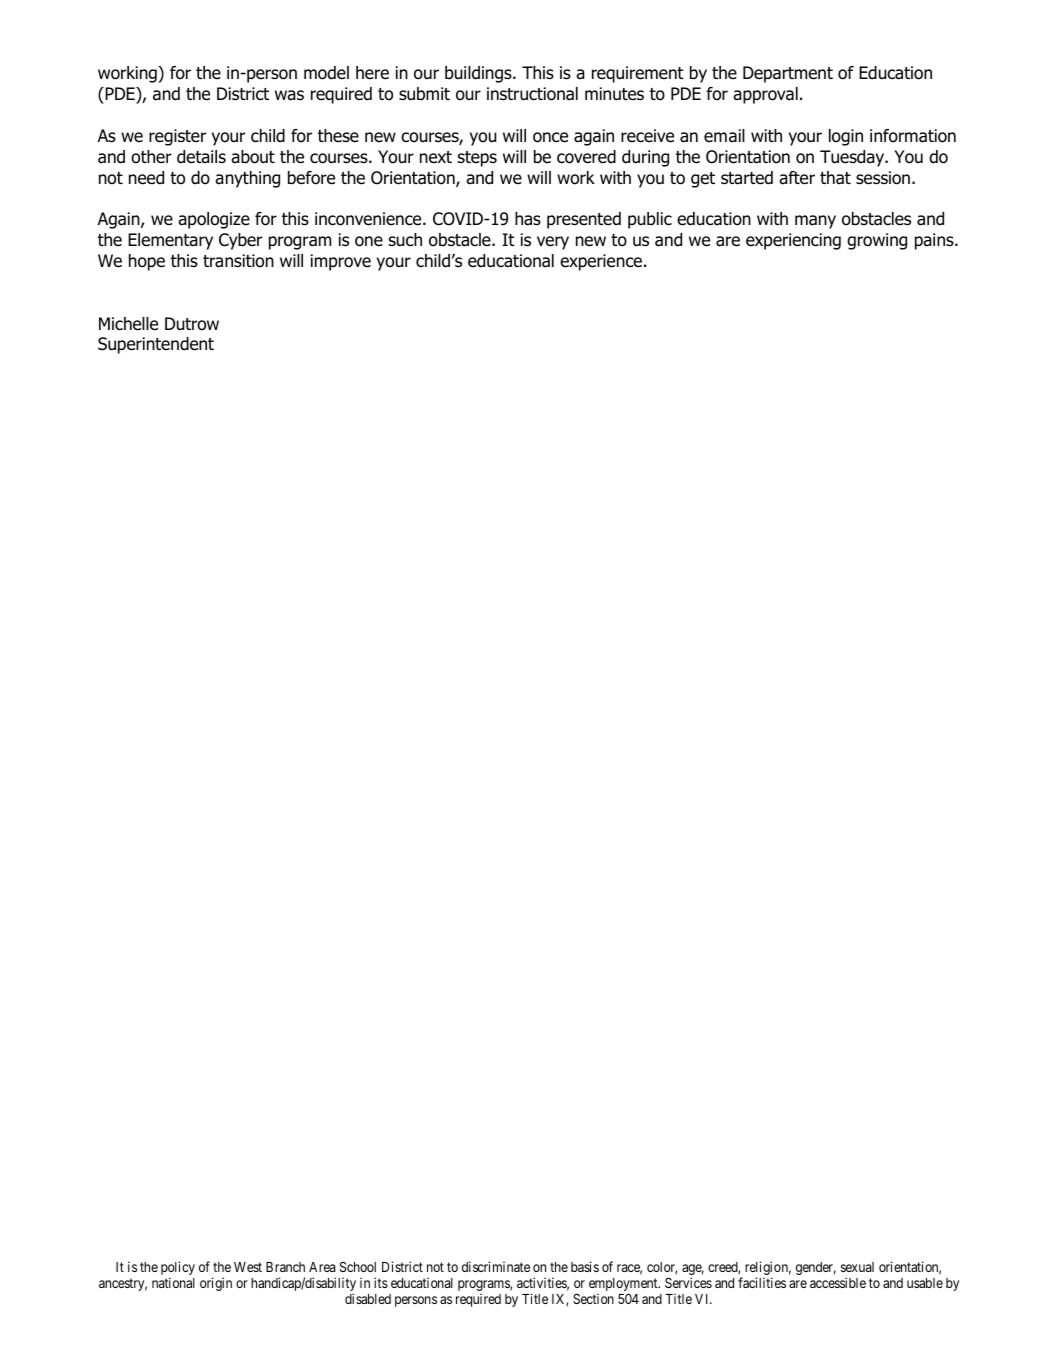  Describe the element at coordinates (553, 243) in the page. I see `very` at that location.
